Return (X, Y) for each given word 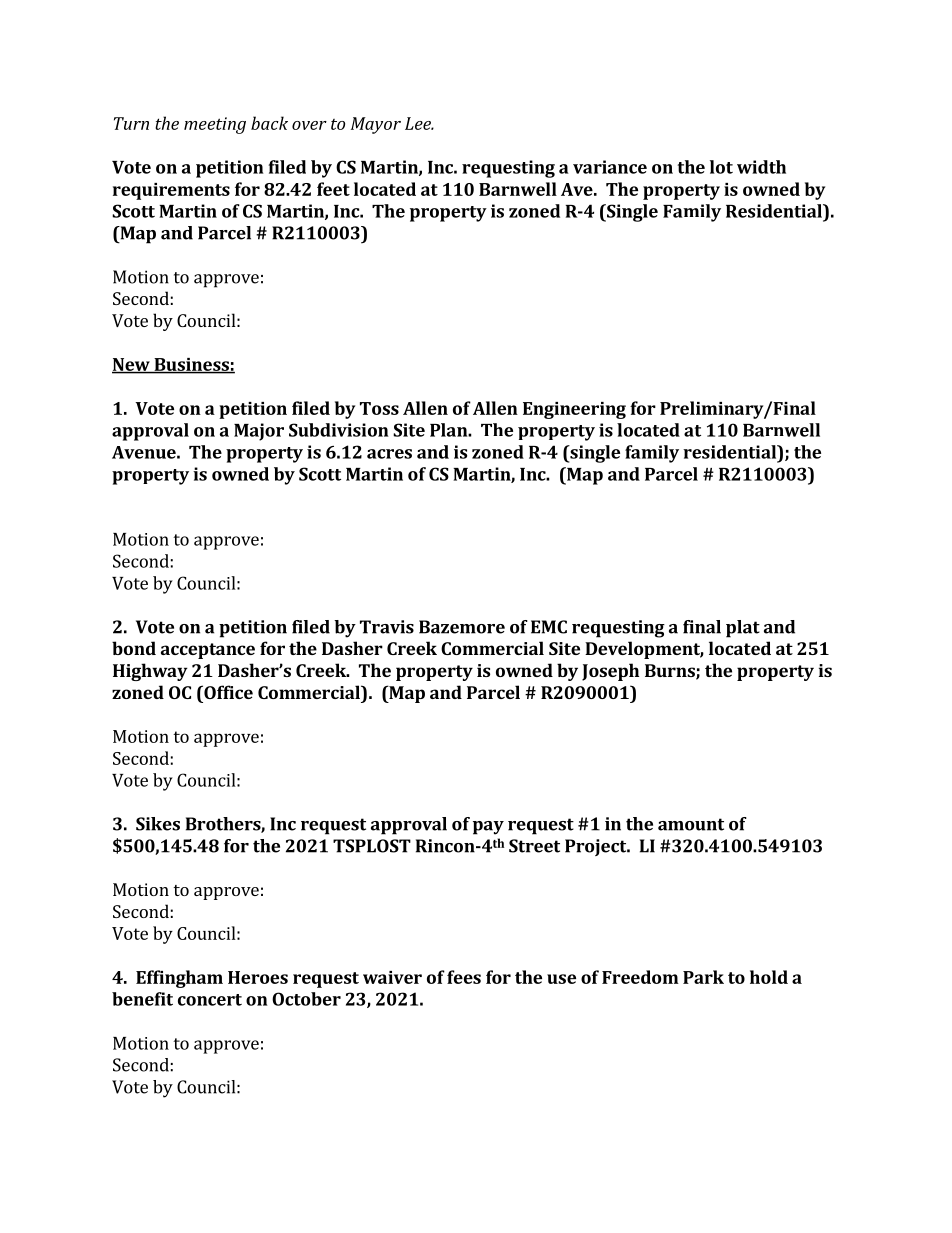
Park (703, 977)
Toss (379, 408)
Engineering (574, 410)
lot (721, 167)
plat (743, 629)
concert (210, 1000)
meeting (215, 125)
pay (488, 828)
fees (464, 977)
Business (191, 365)
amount (691, 824)
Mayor (376, 125)
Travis (387, 627)
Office (227, 692)
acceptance (208, 651)
